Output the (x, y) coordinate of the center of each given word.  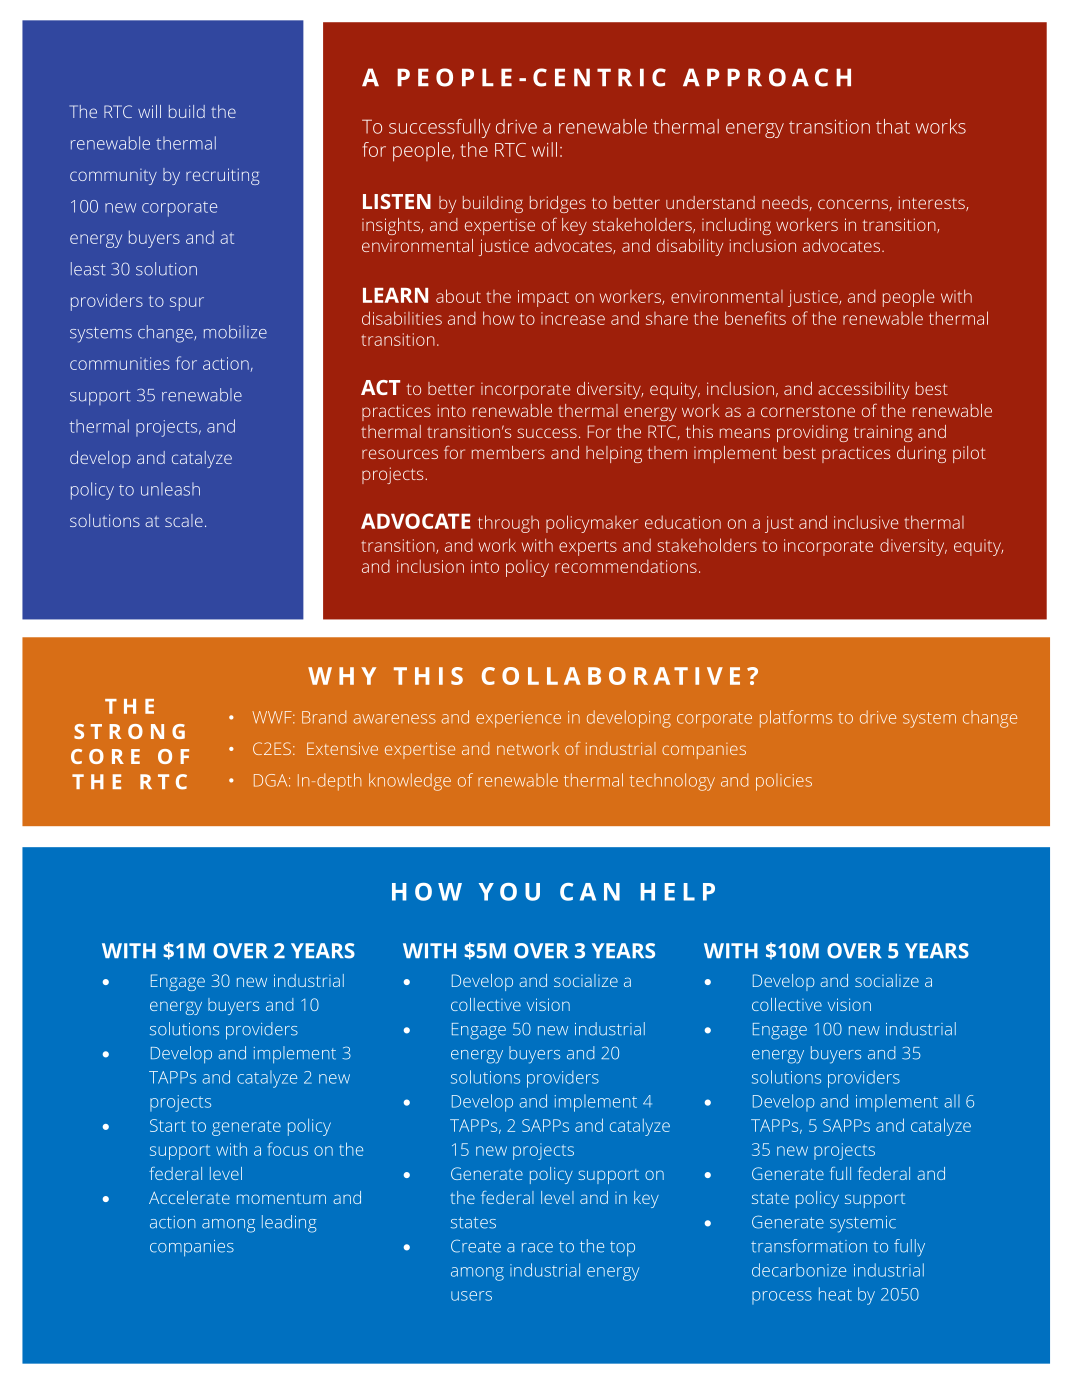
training (883, 433)
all (952, 1101)
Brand (324, 717)
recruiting (222, 176)
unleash (170, 489)
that (893, 126)
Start (168, 1125)
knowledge (410, 782)
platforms (796, 719)
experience (518, 719)
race (537, 1248)
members (508, 452)
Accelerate (189, 1197)
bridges (558, 204)
